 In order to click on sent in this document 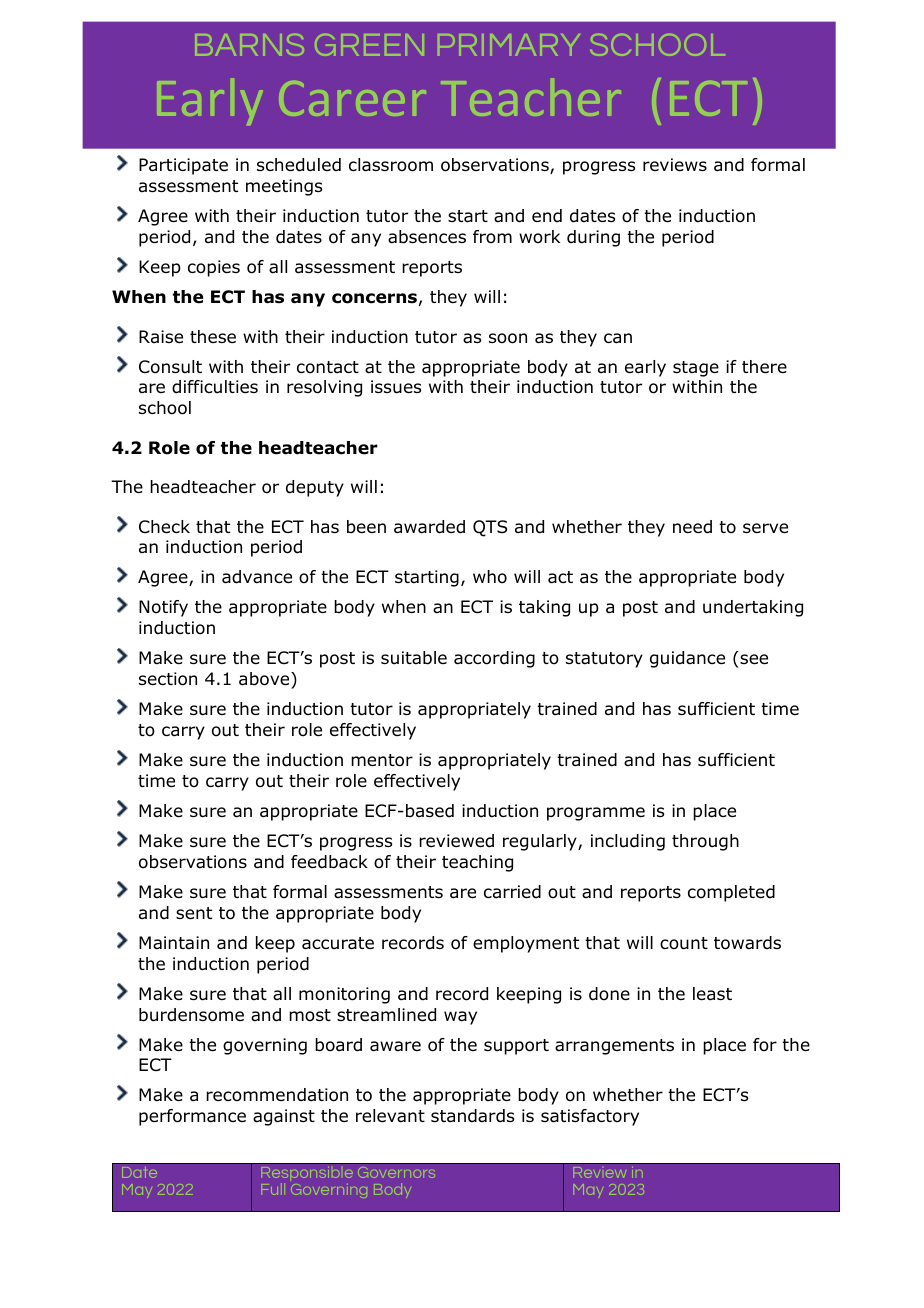, I will do `click(194, 913)`.
